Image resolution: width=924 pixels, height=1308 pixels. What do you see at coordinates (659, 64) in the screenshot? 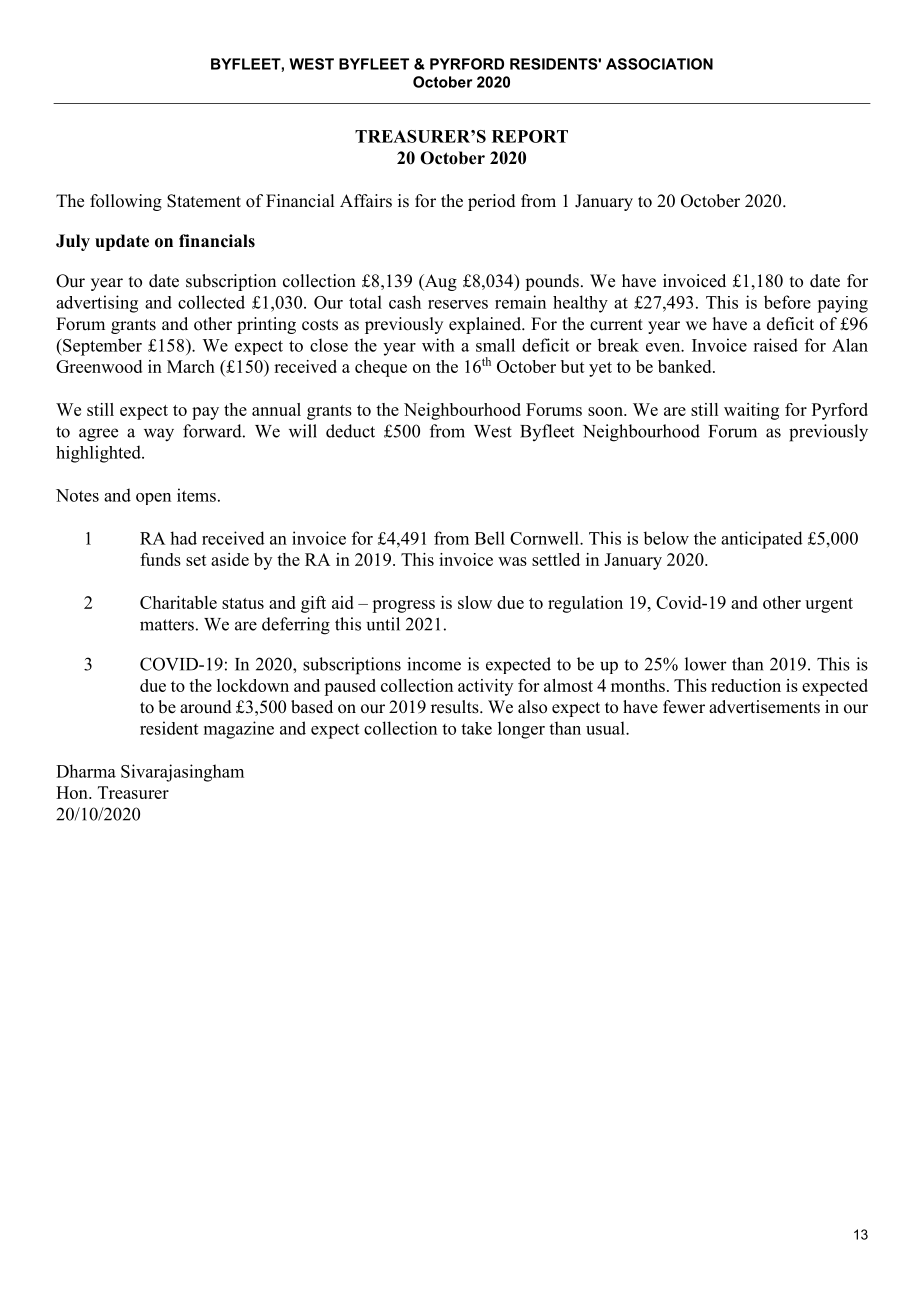
I see `ASSOCIATION` at bounding box center [659, 64].
